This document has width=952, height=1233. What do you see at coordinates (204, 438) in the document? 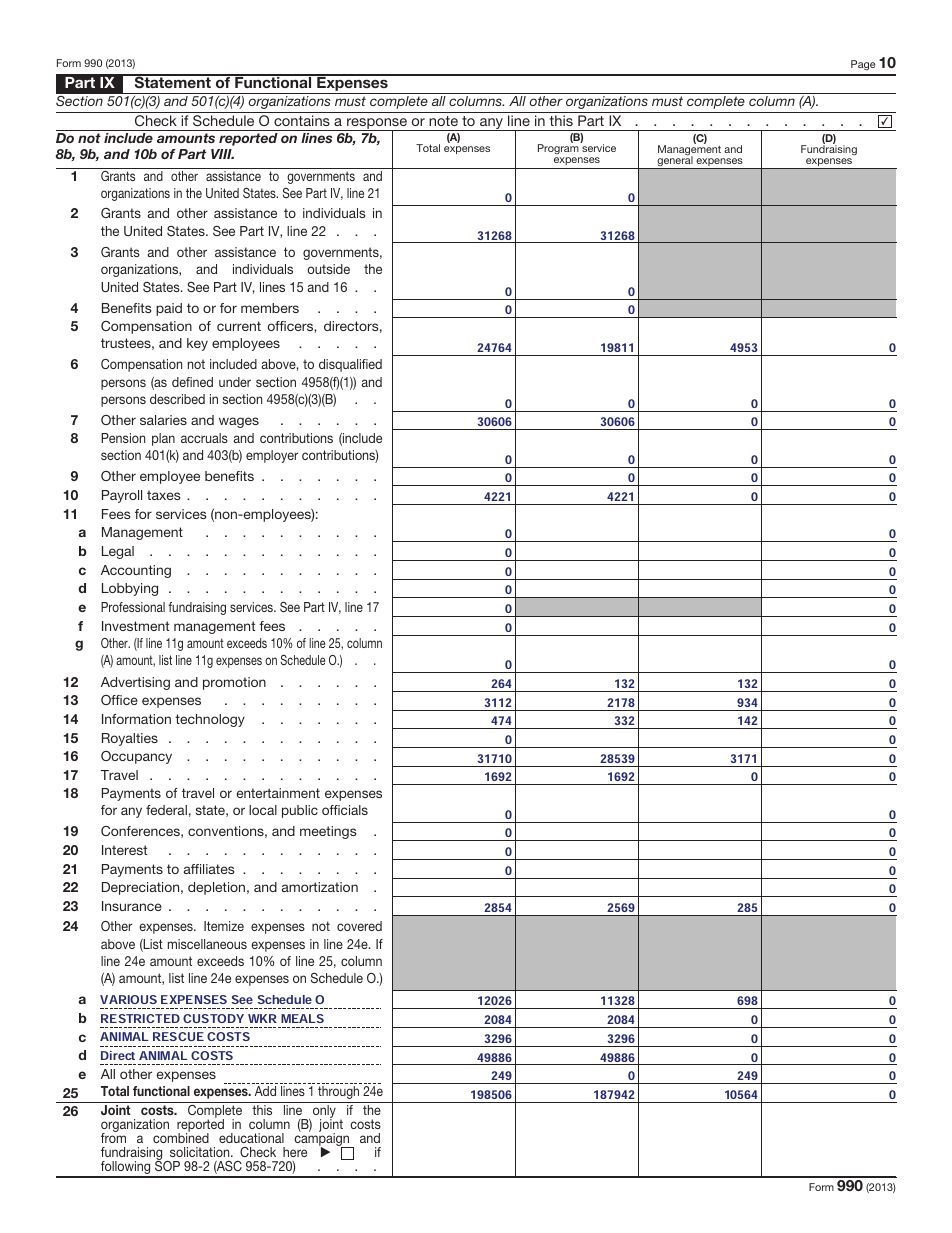
I see `accruals` at bounding box center [204, 438].
